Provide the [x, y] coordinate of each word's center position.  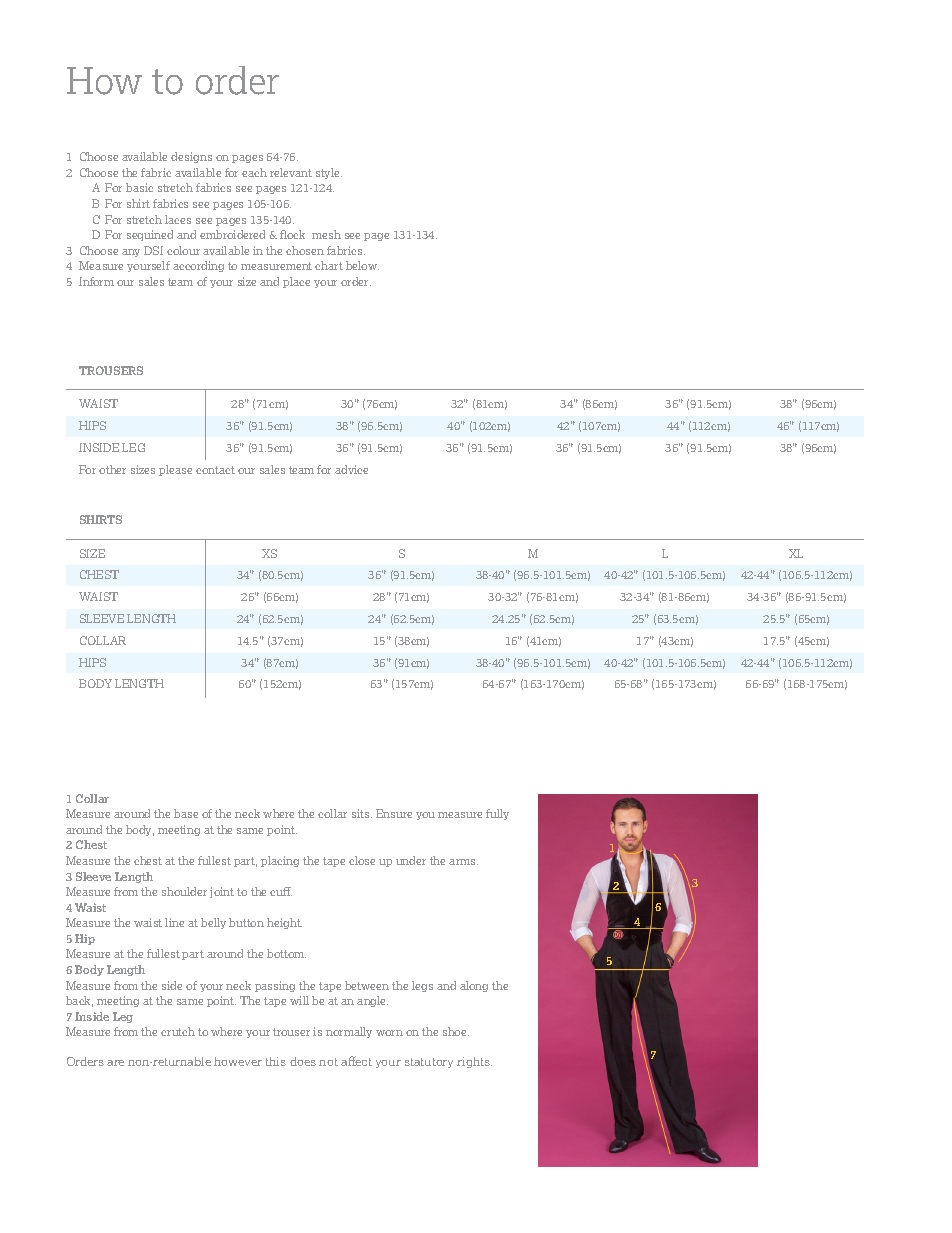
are [115, 1063]
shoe [456, 1031]
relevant [291, 172]
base [186, 813]
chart [329, 265]
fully [497, 814]
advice [351, 469]
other [112, 469]
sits [362, 813]
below [362, 265]
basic [139, 187]
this [276, 1061]
